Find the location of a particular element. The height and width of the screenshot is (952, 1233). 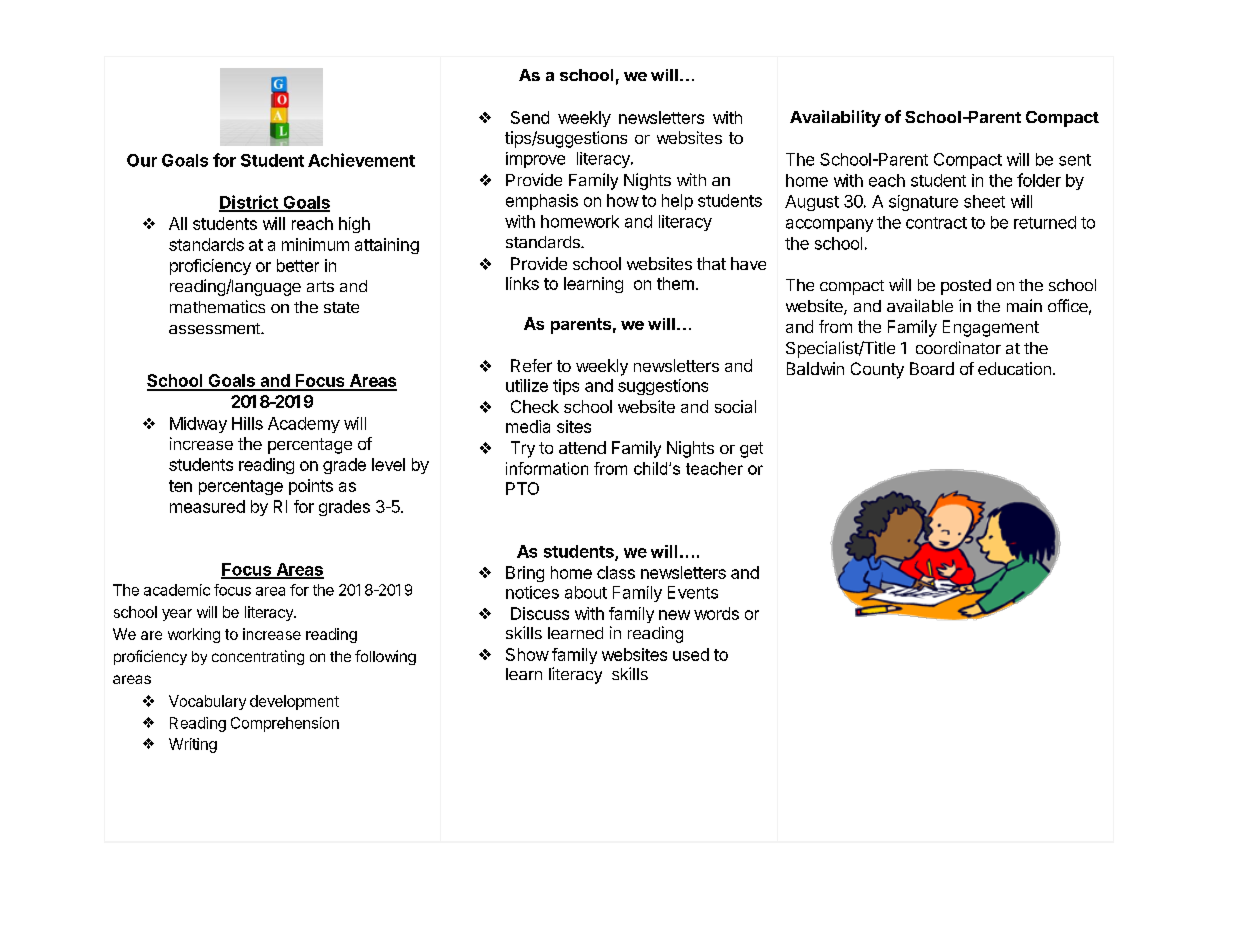

posted is located at coordinates (966, 287).
